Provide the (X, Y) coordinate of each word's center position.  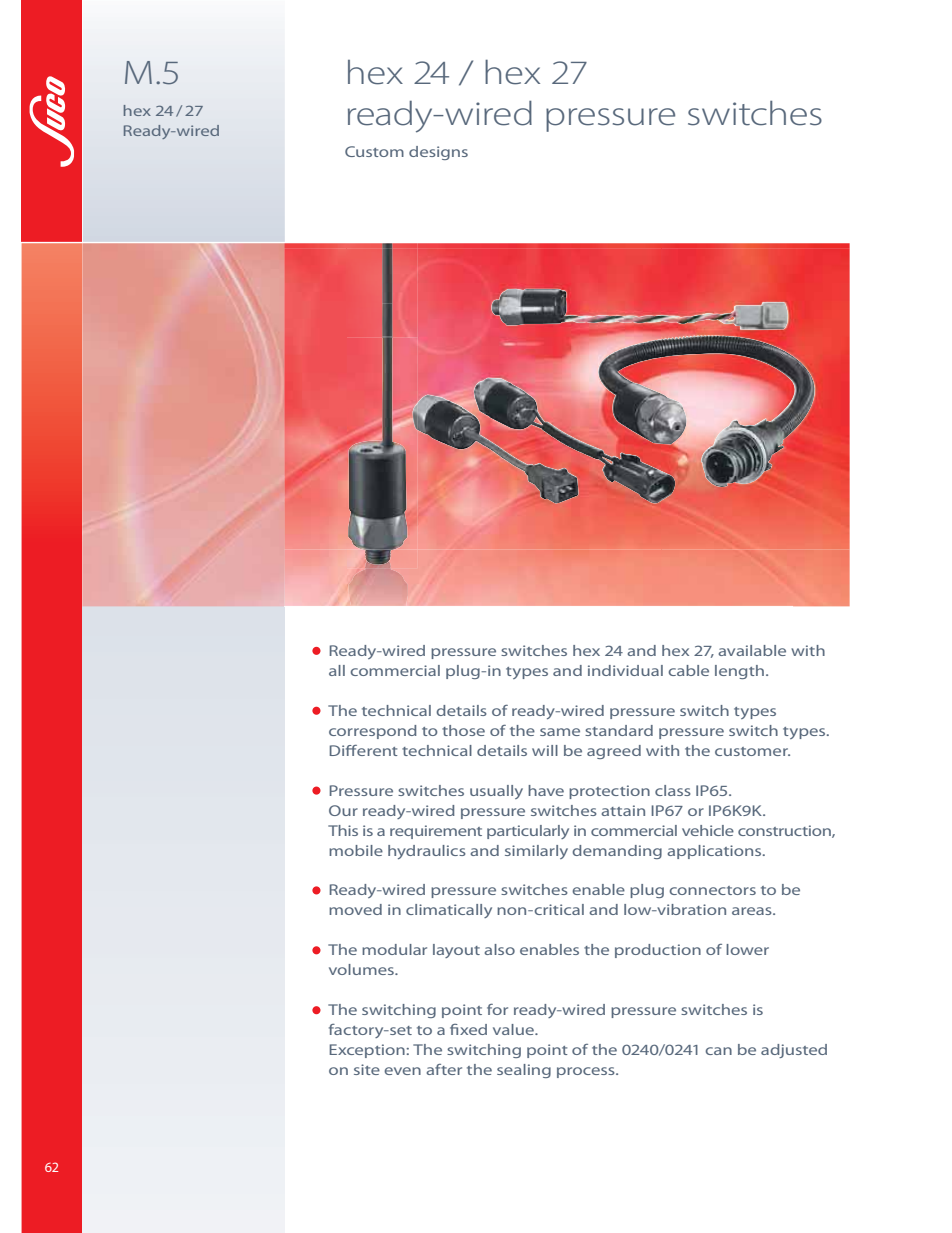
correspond (373, 732)
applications (715, 852)
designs (438, 153)
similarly (536, 852)
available (752, 650)
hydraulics (427, 852)
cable (688, 670)
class (673, 790)
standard (619, 730)
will (545, 750)
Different (364, 750)
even (402, 1071)
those (463, 730)
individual (625, 670)
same (560, 732)
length (739, 672)
